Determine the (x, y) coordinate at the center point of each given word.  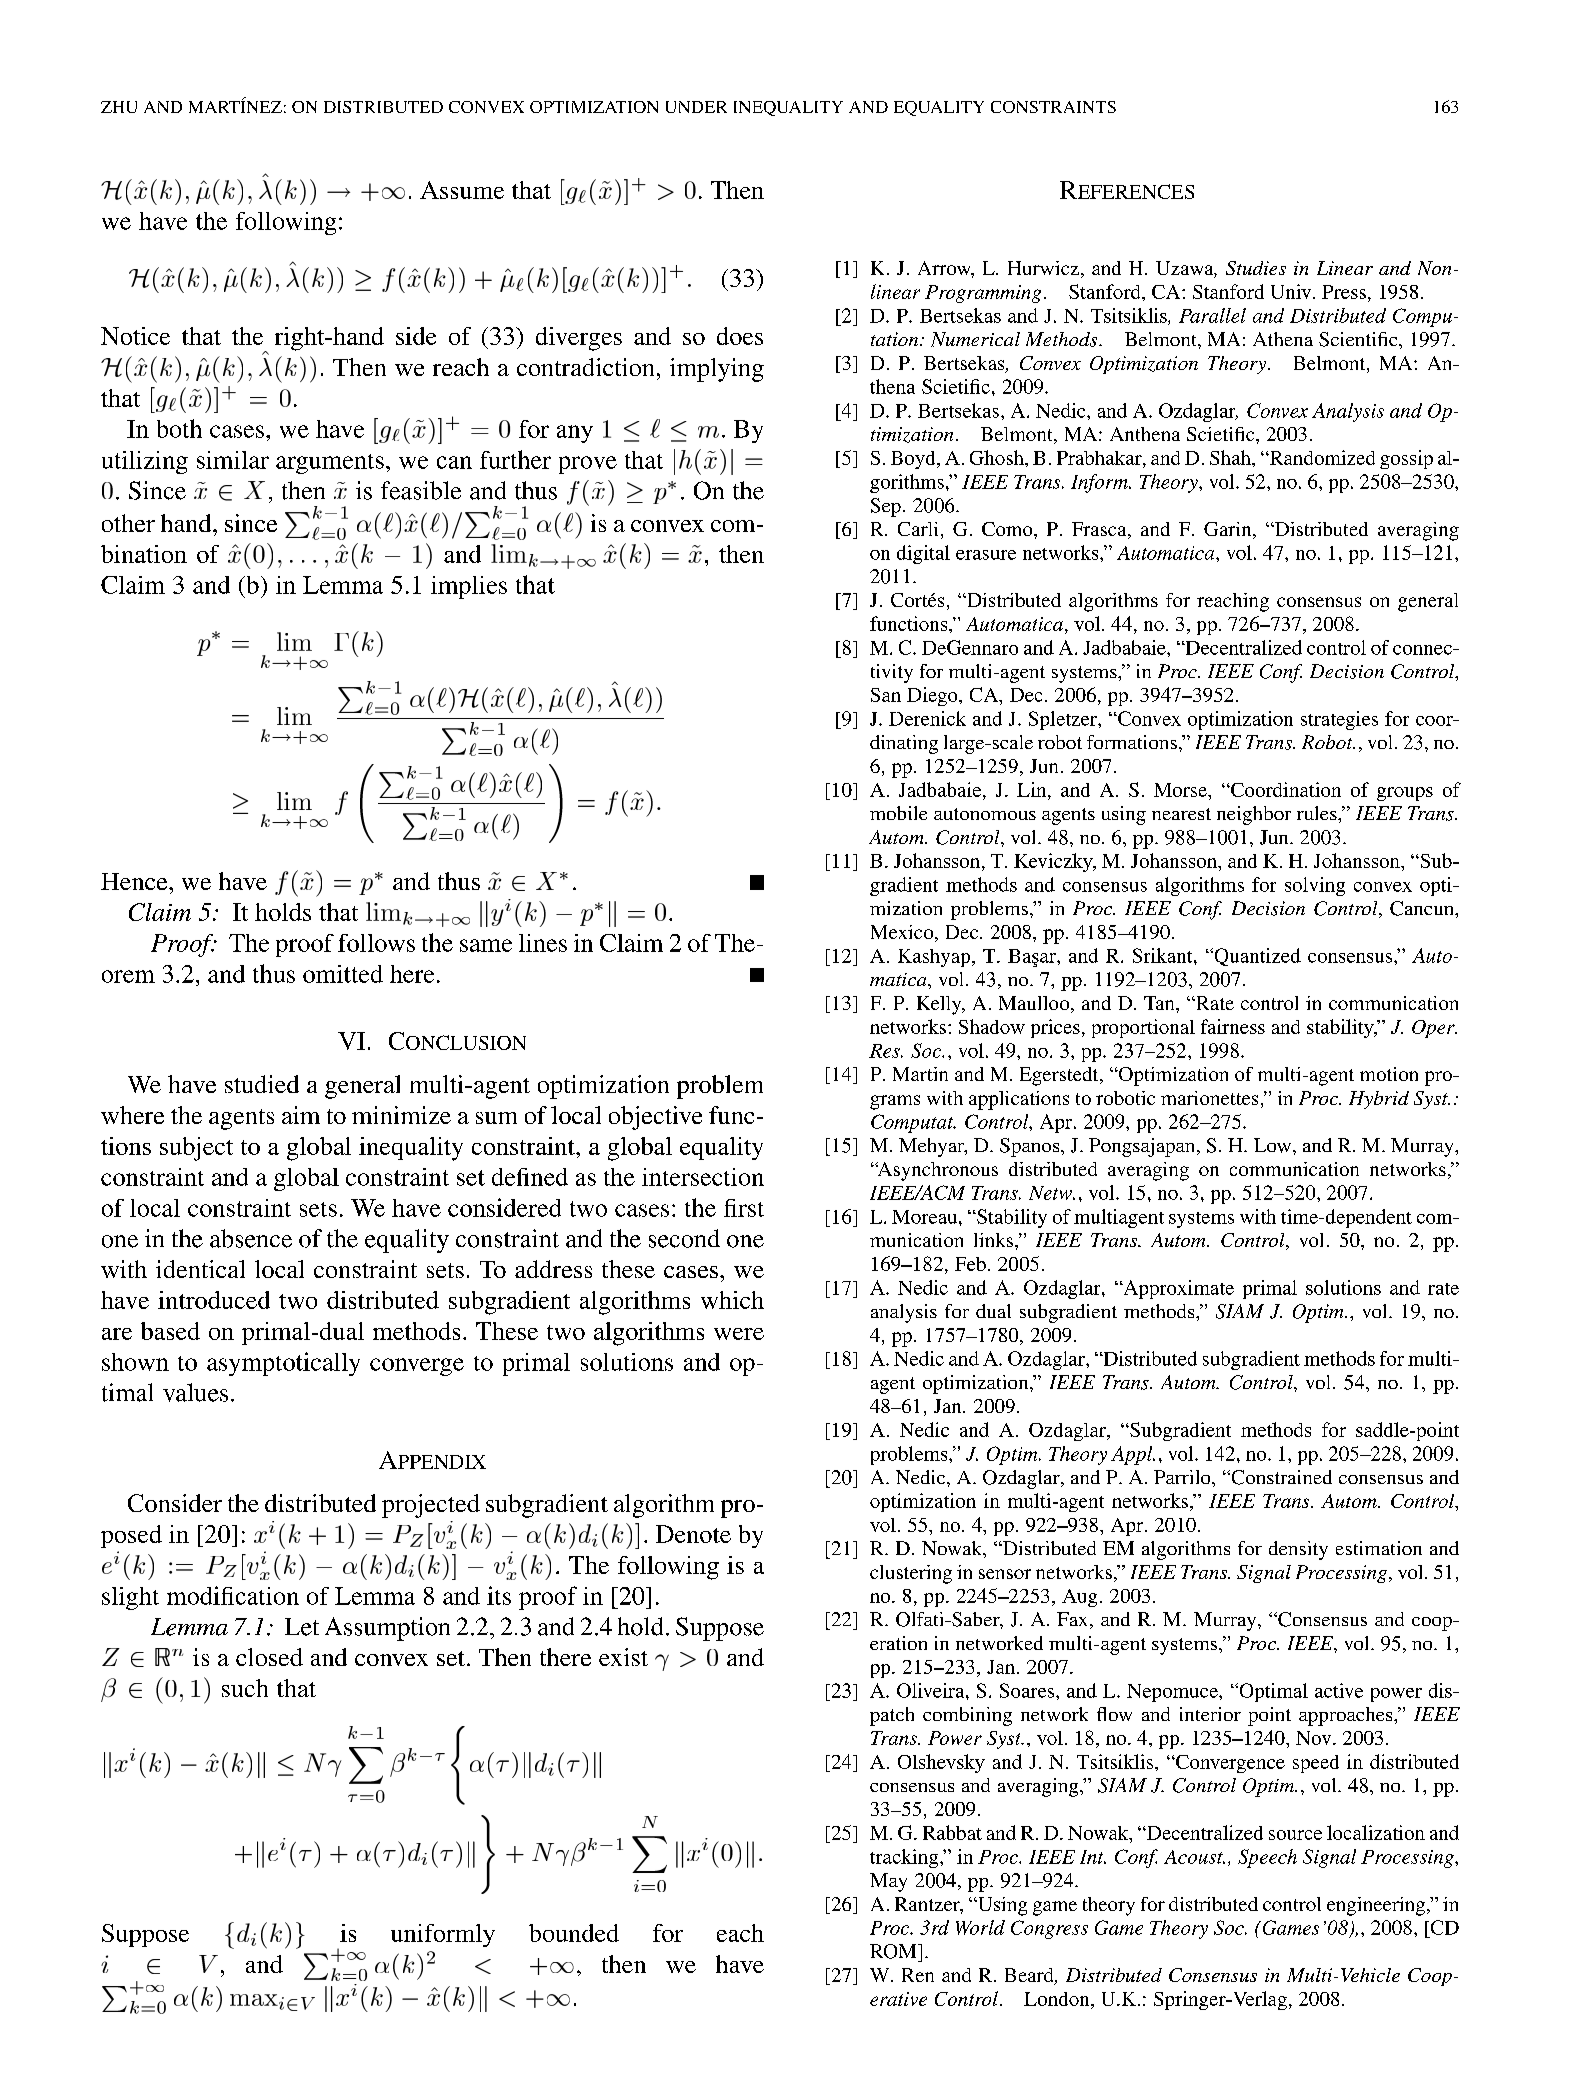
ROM (894, 1951)
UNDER (696, 107)
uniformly (443, 1935)
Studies (1256, 268)
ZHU (119, 107)
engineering (1377, 1906)
